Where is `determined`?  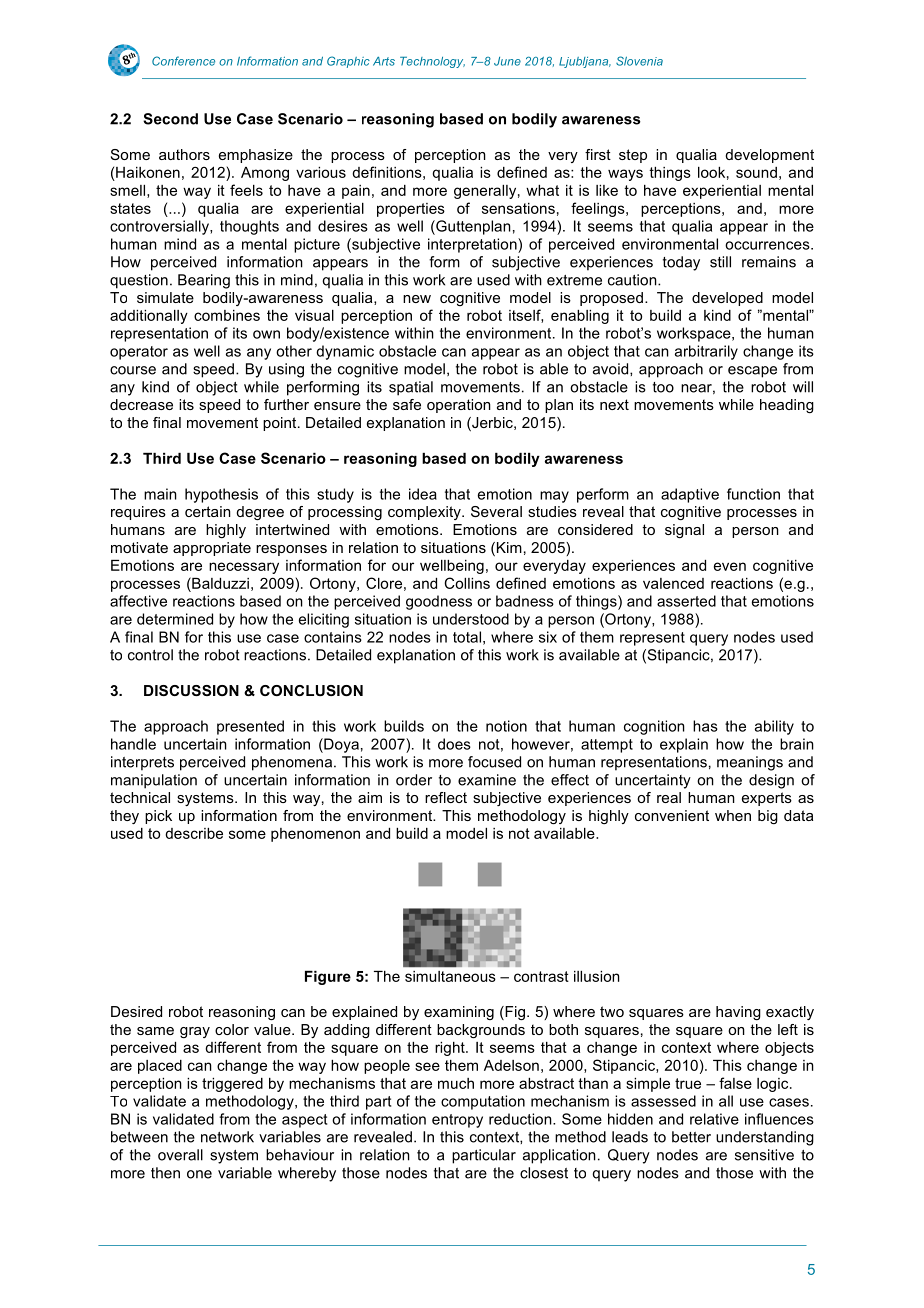
determined is located at coordinates (175, 619).
